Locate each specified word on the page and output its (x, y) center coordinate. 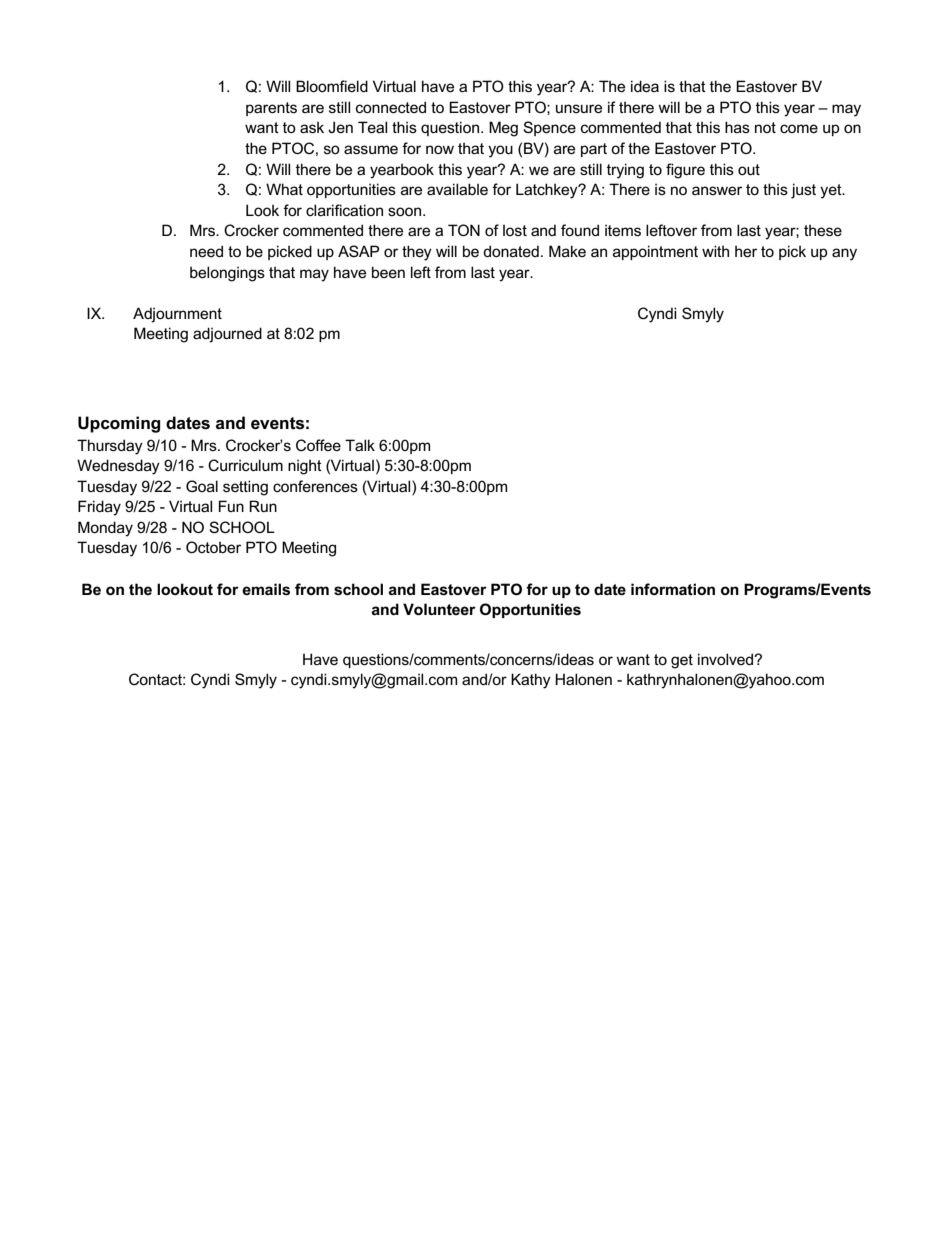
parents (271, 109)
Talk (360, 445)
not (765, 127)
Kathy (531, 681)
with (715, 251)
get (682, 661)
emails (266, 589)
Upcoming (119, 424)
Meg (503, 129)
